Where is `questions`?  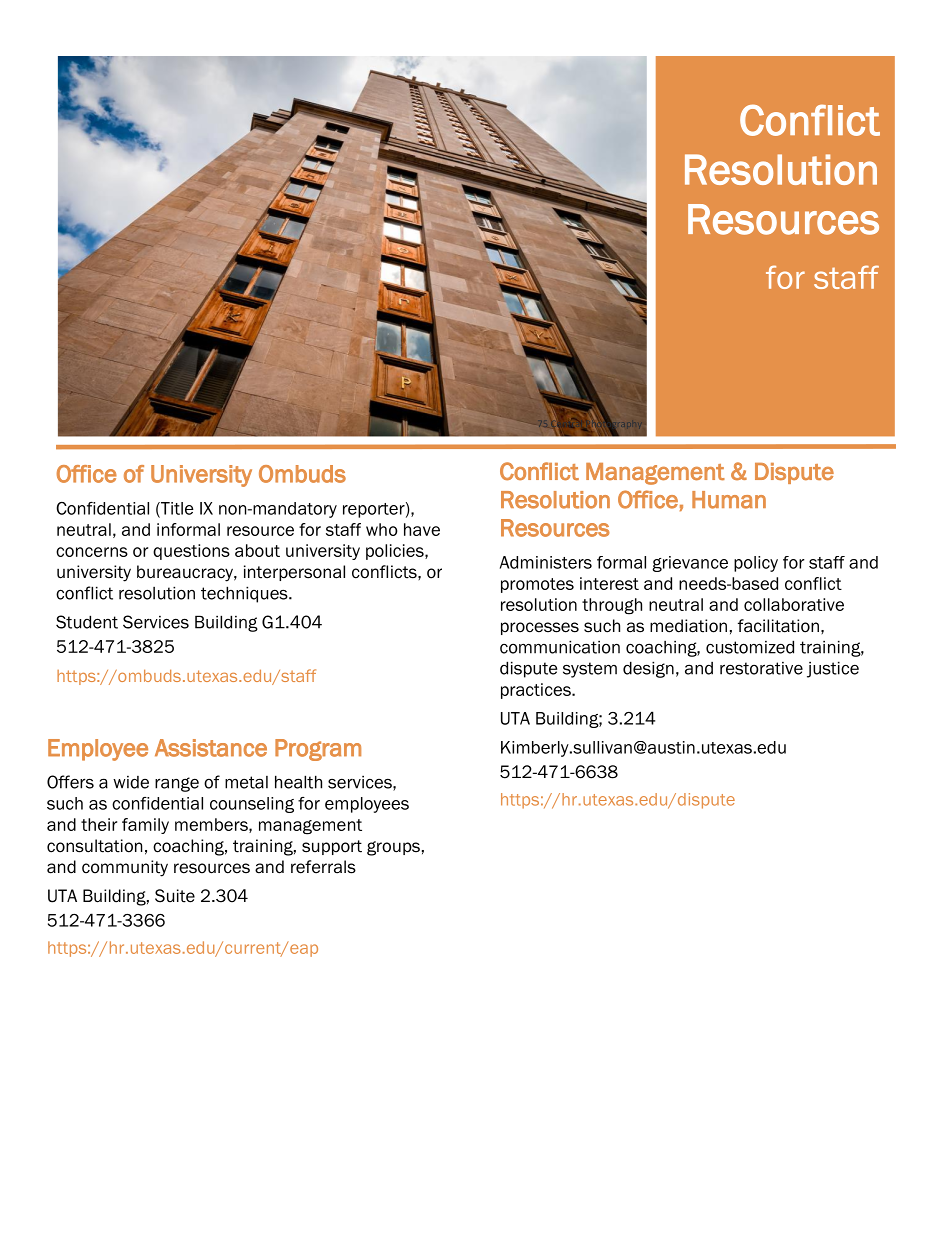 questions is located at coordinates (191, 552).
